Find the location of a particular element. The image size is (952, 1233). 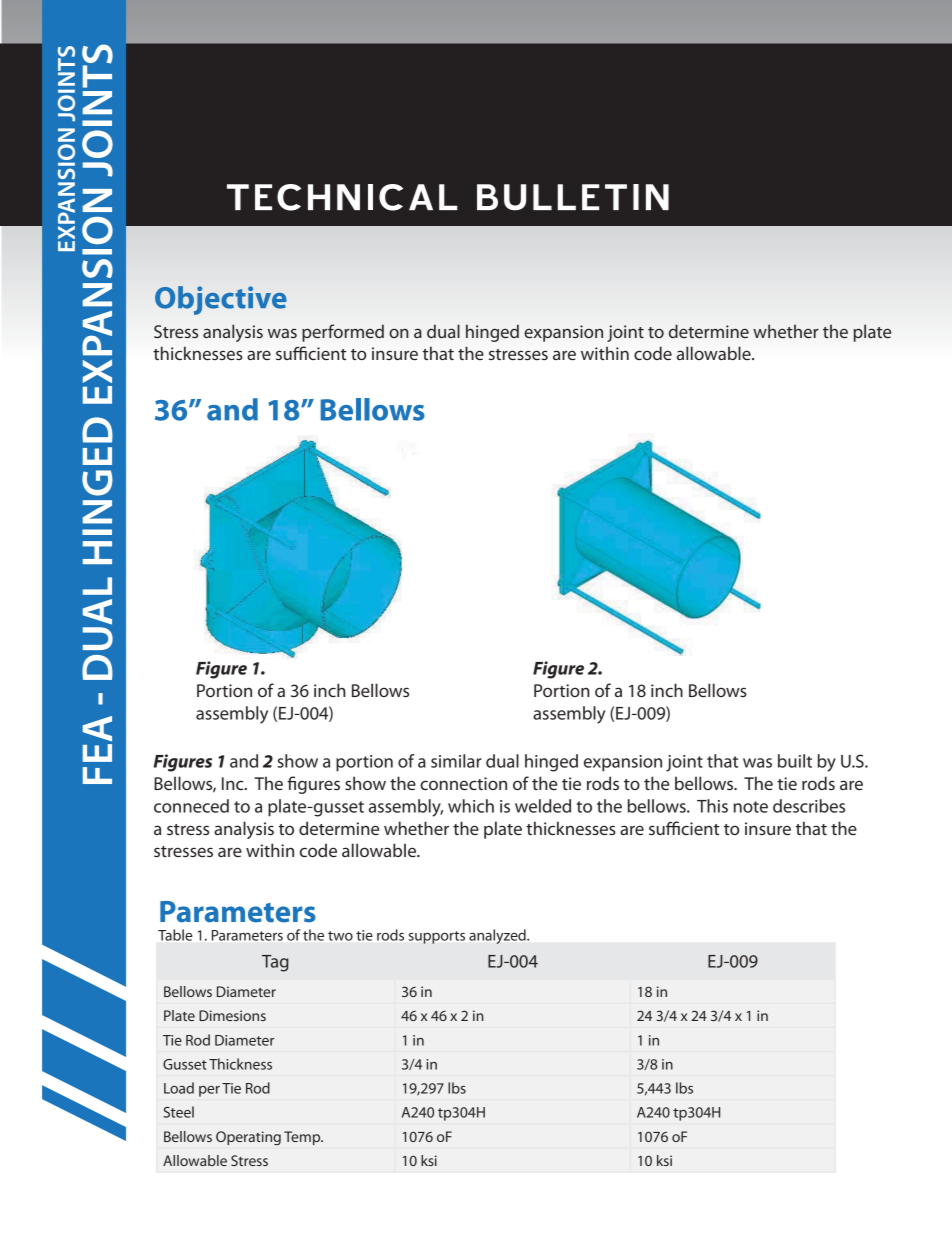

BULLETIN is located at coordinates (573, 197).
